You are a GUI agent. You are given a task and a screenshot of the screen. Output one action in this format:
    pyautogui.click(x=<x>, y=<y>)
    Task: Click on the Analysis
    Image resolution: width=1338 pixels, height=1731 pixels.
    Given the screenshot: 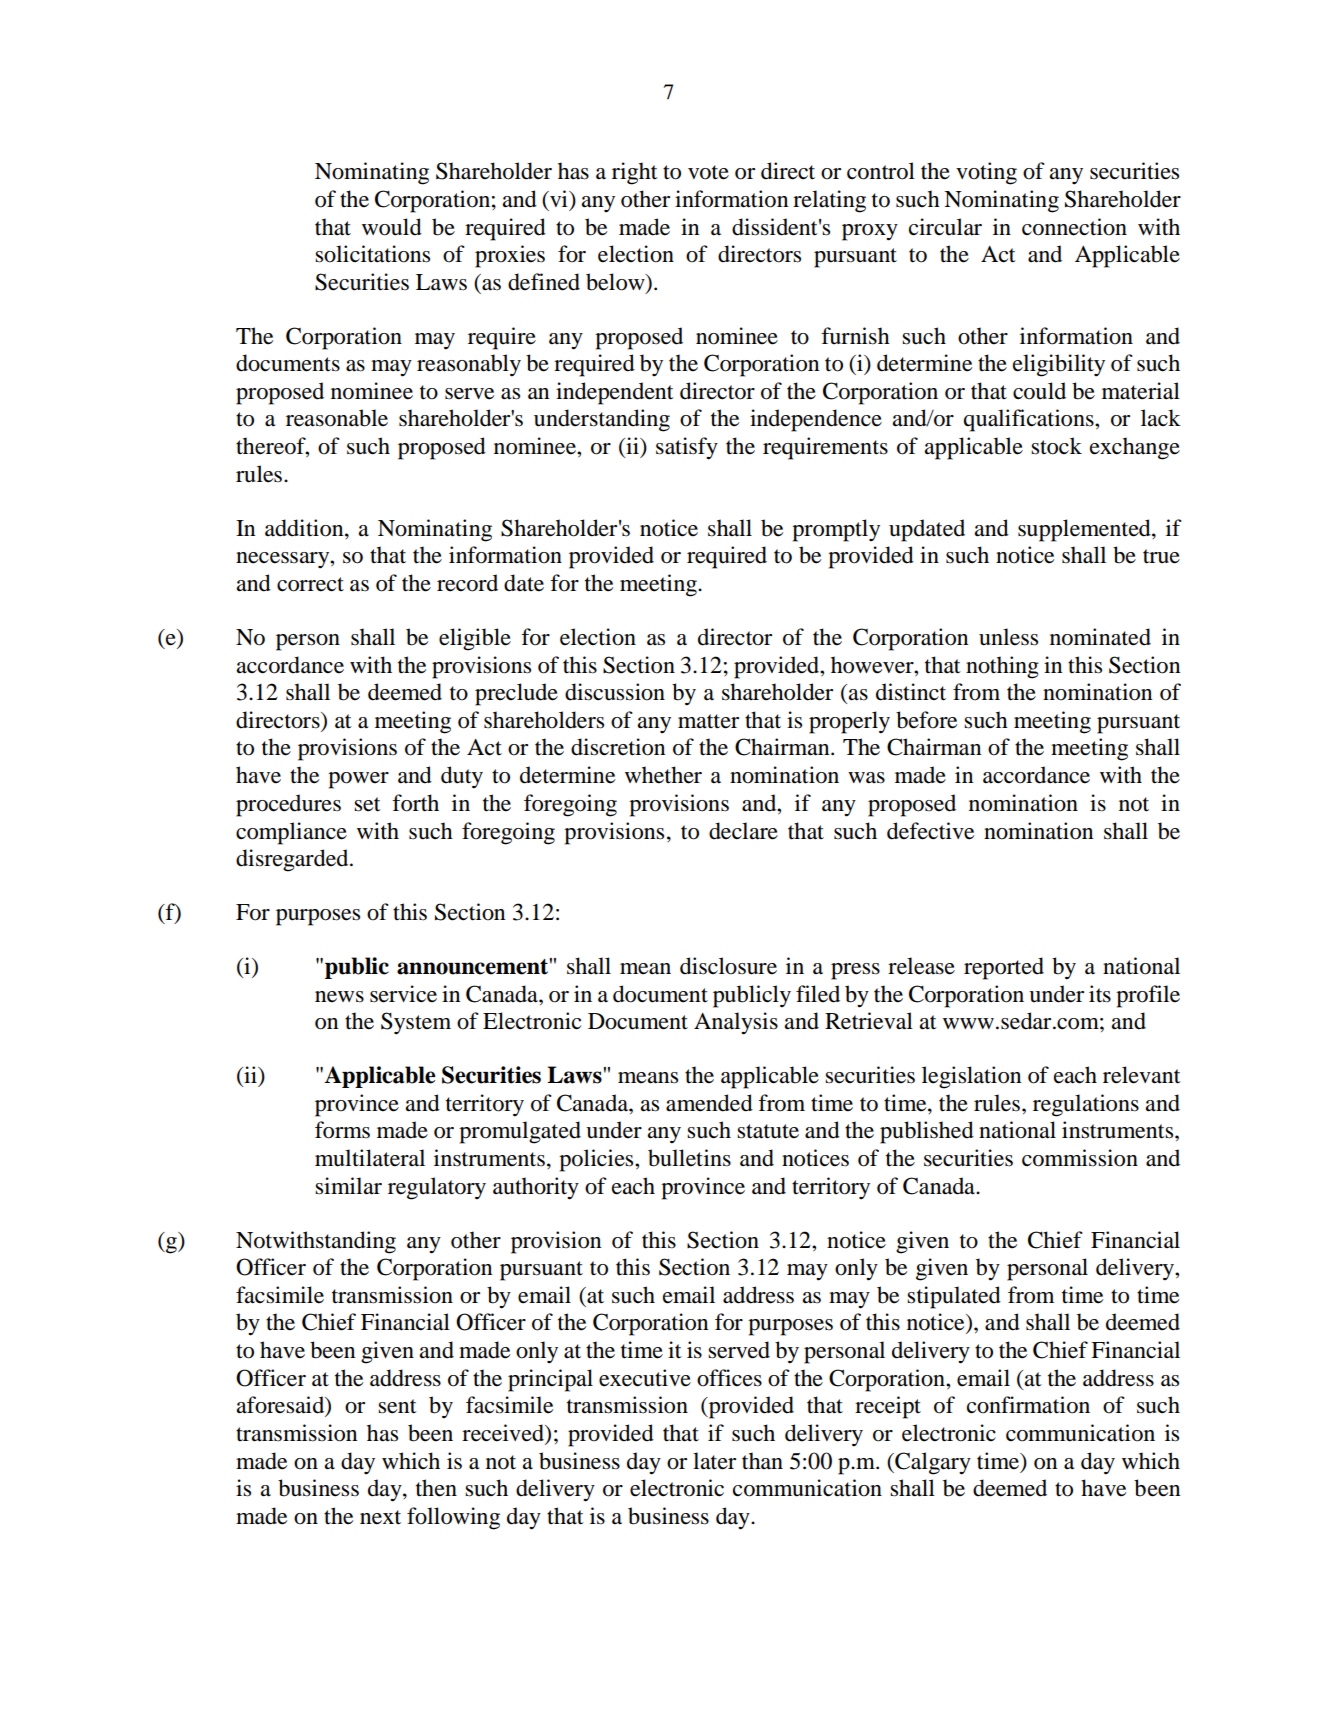 What is the action you would take?
    pyautogui.click(x=736, y=1023)
